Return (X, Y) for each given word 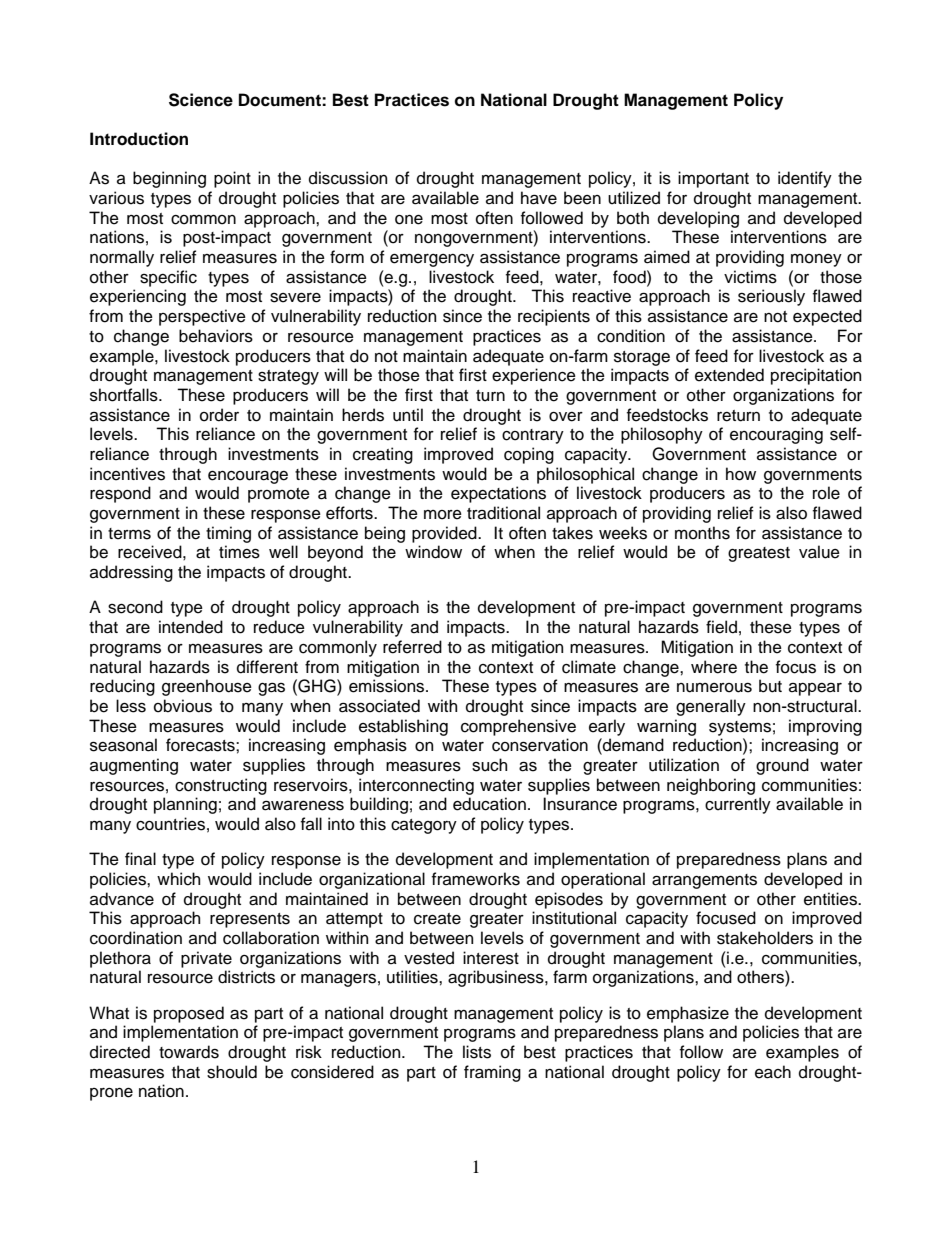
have (539, 198)
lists (477, 1052)
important (713, 179)
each (773, 1072)
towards (189, 1052)
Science (201, 100)
